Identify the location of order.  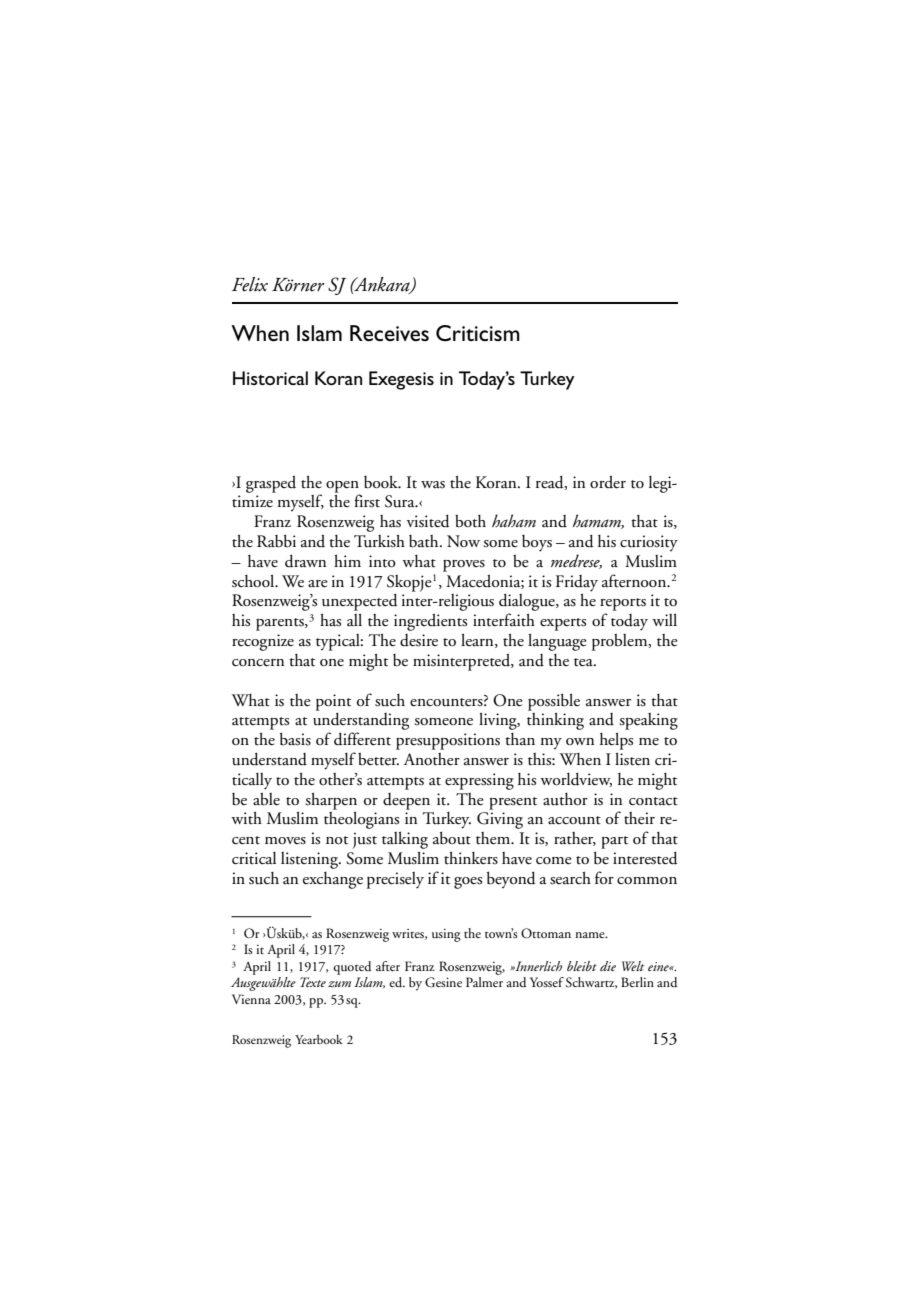
(608, 482).
